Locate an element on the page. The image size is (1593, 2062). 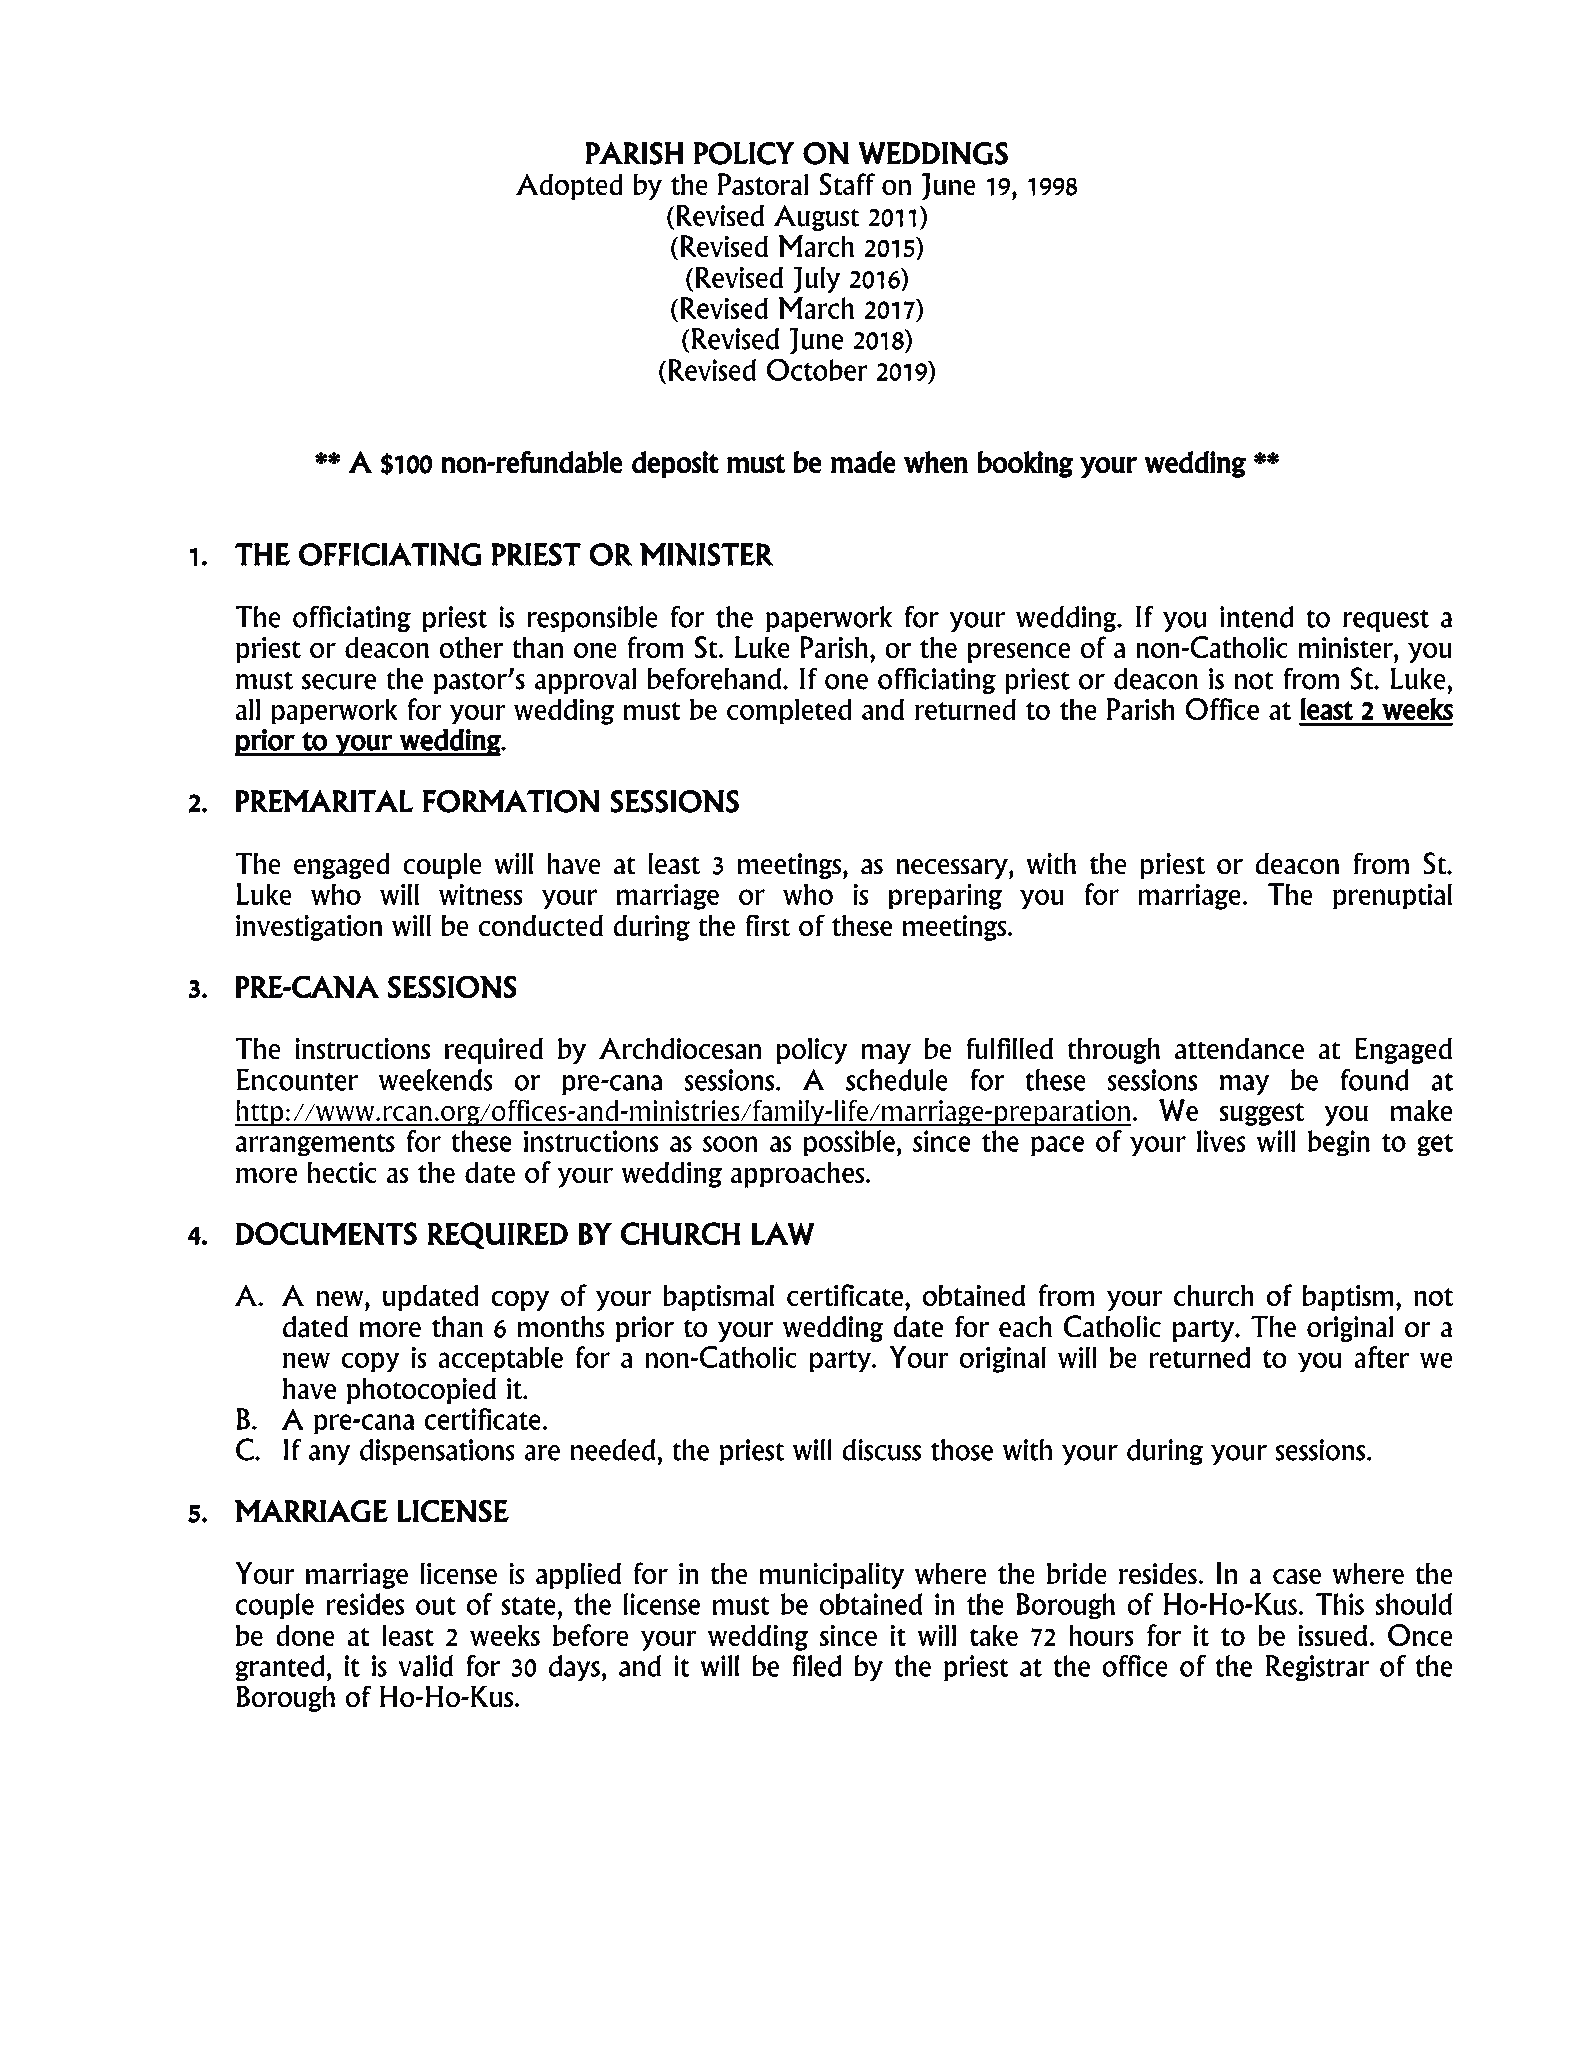
other is located at coordinates (471, 647).
